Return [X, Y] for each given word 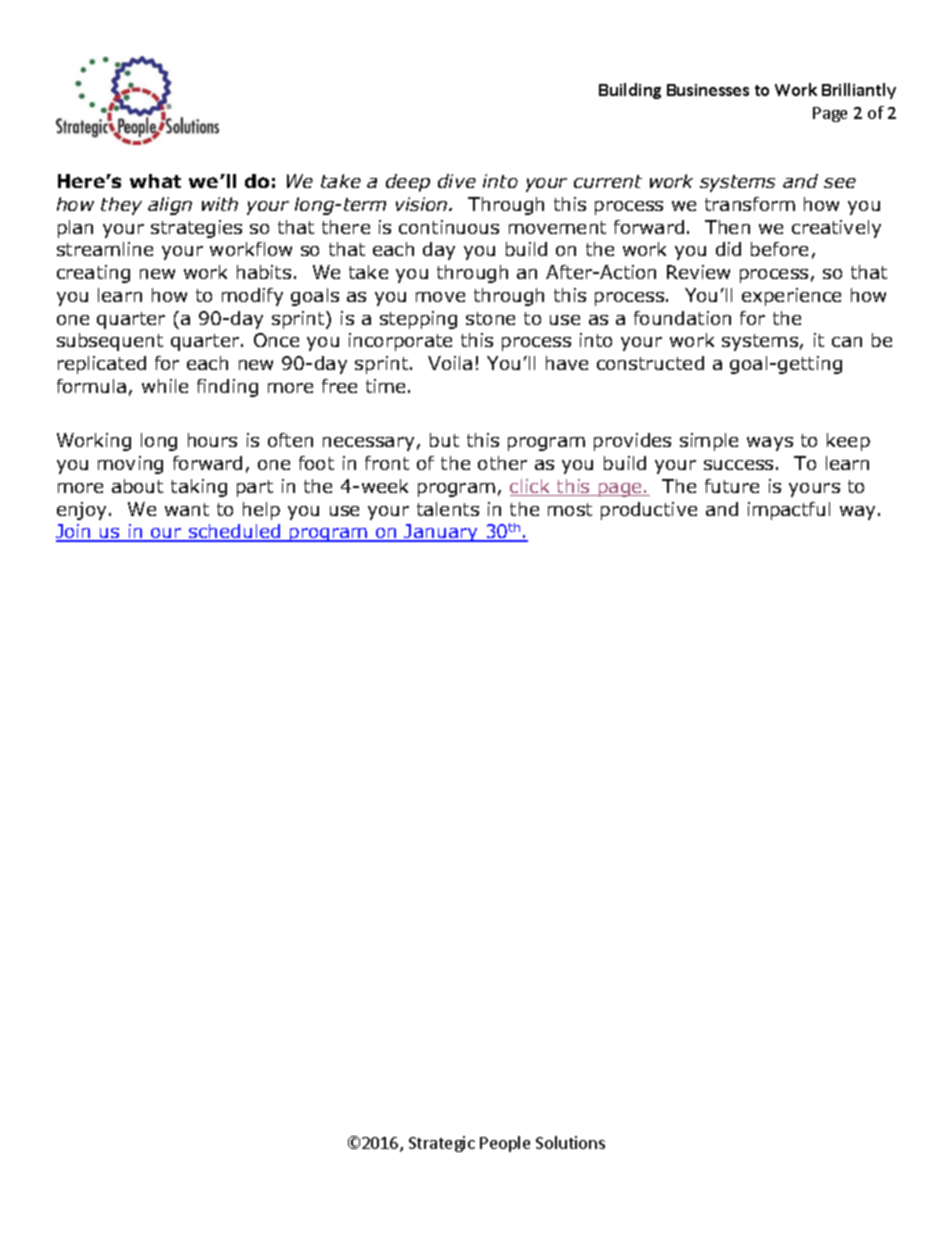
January [441, 533]
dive [457, 181]
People [505, 1144]
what [155, 181]
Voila [450, 363]
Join [74, 533]
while [165, 386]
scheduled [235, 533]
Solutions [570, 1142]
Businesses [708, 90]
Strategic [442, 1144]
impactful [789, 511]
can [847, 342]
